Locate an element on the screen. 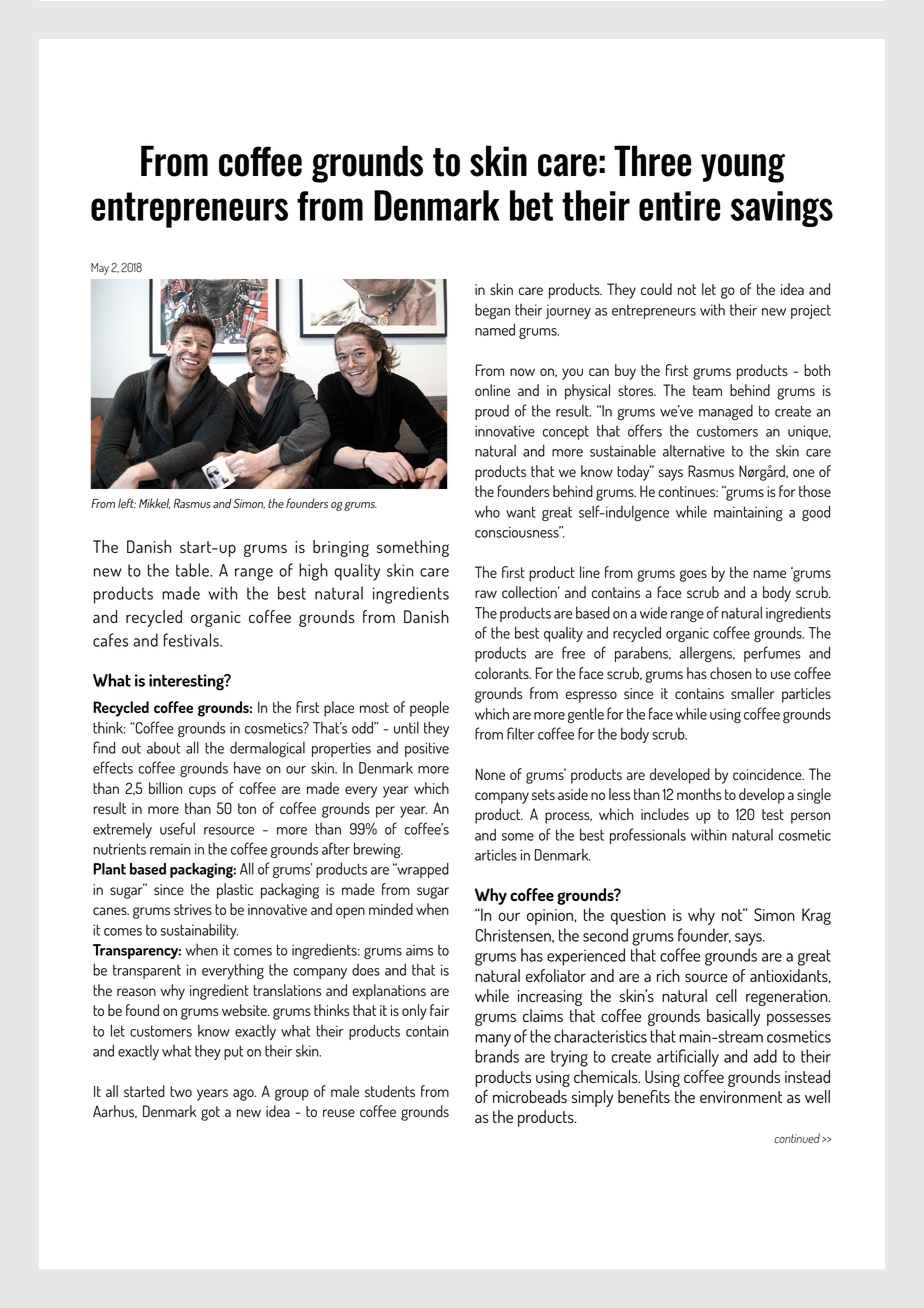 The width and height of the screenshot is (924, 1308). two is located at coordinates (181, 1091).
